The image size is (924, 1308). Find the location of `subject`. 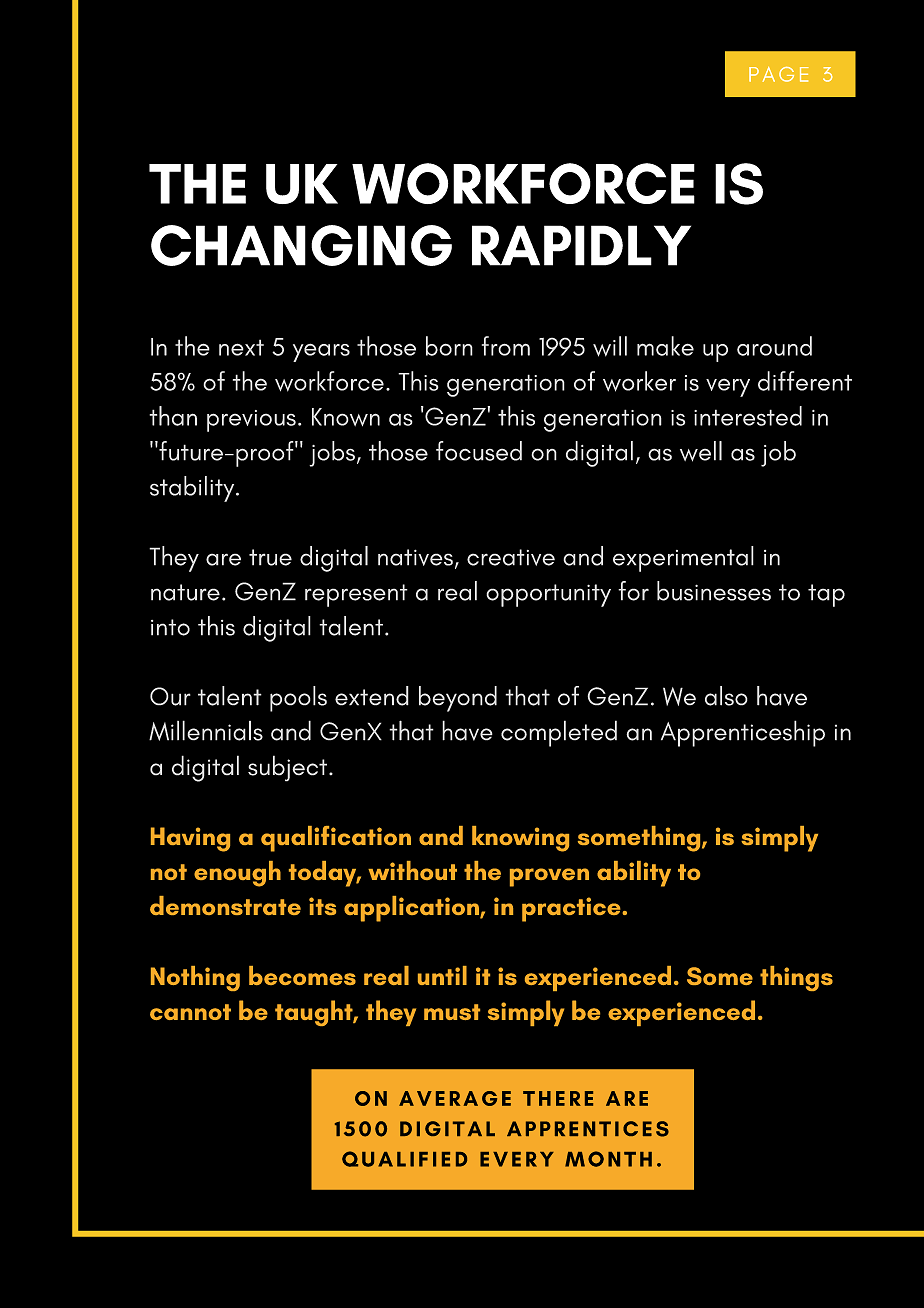

subject is located at coordinates (287, 768).
